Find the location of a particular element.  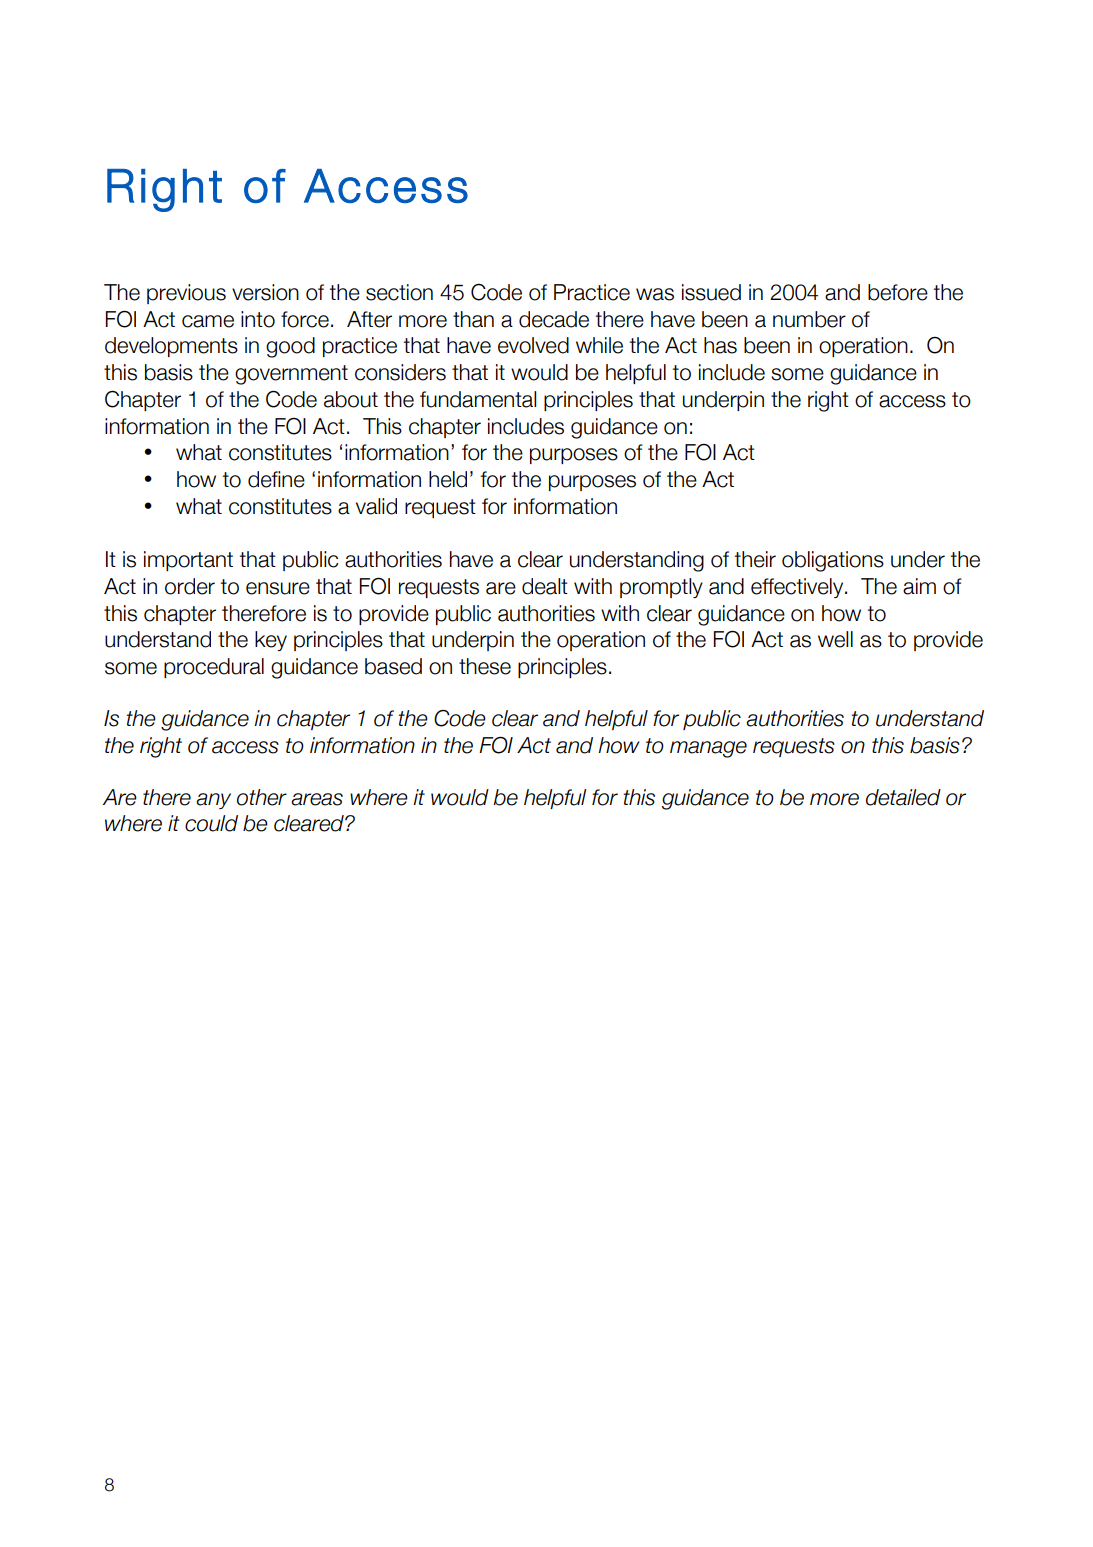

well is located at coordinates (835, 639).
